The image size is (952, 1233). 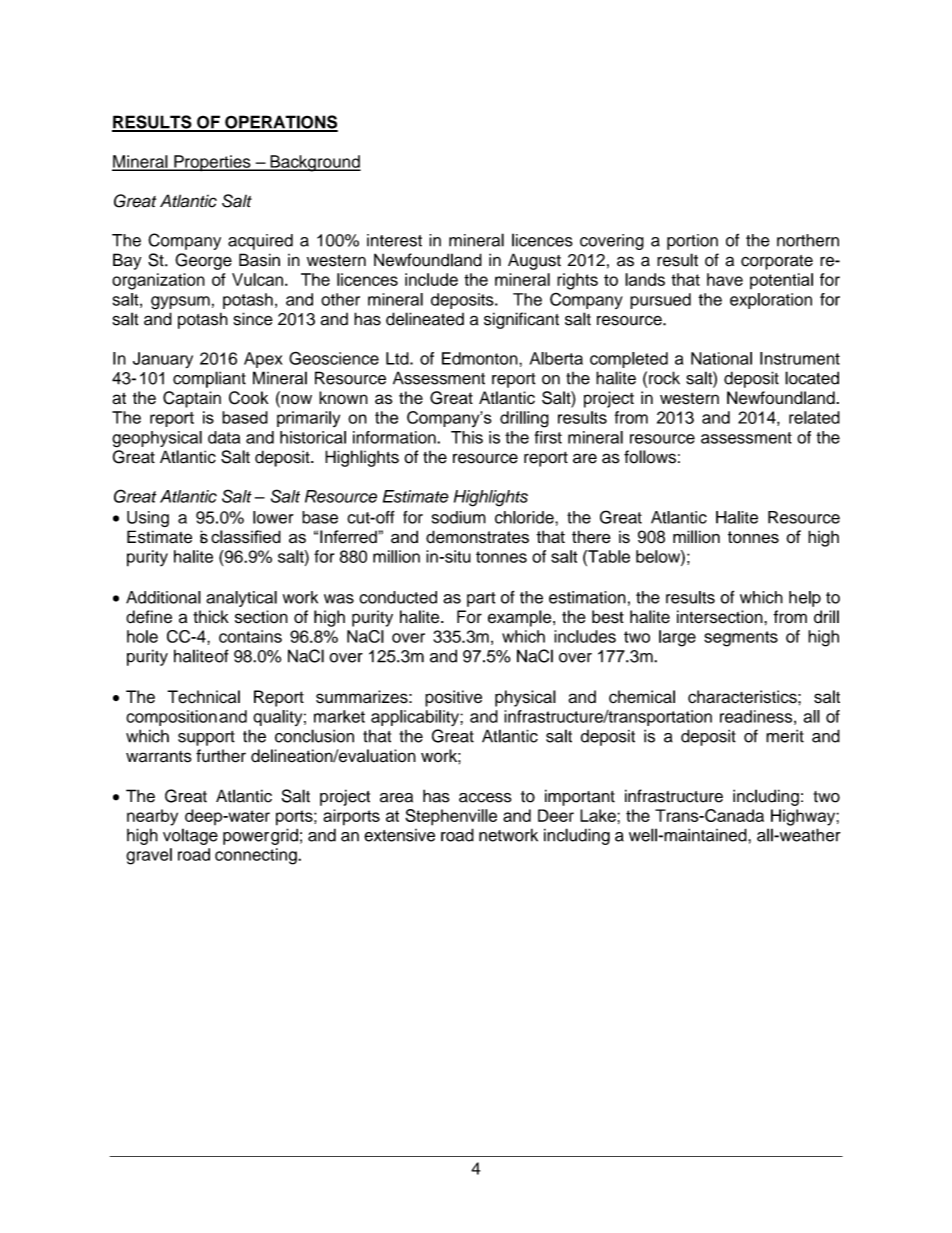 I want to click on follows, so click(x=650, y=457).
